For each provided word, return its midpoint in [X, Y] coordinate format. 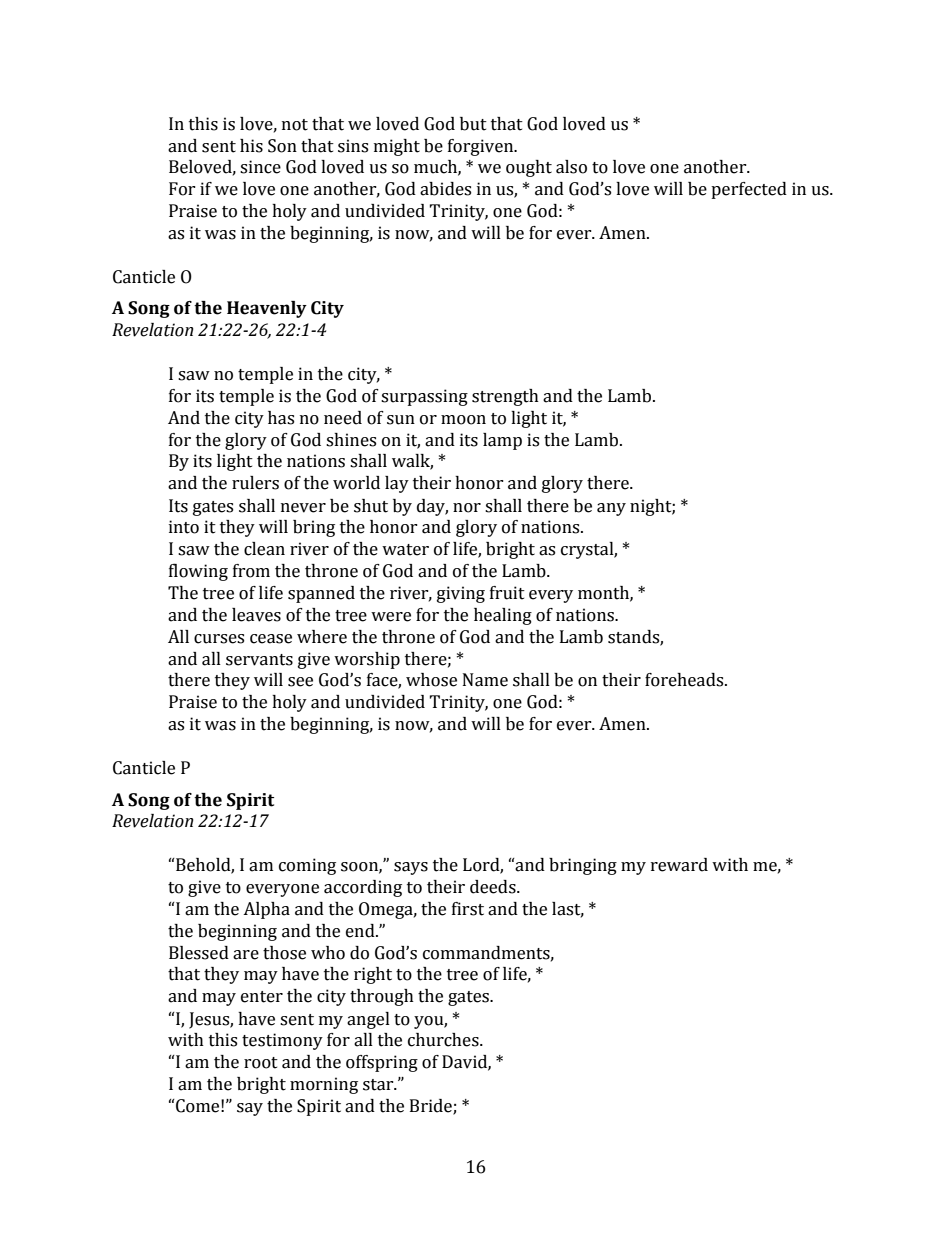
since [260, 167]
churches [444, 1040]
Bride [432, 1107]
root [261, 1063]
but [473, 124]
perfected [749, 190]
